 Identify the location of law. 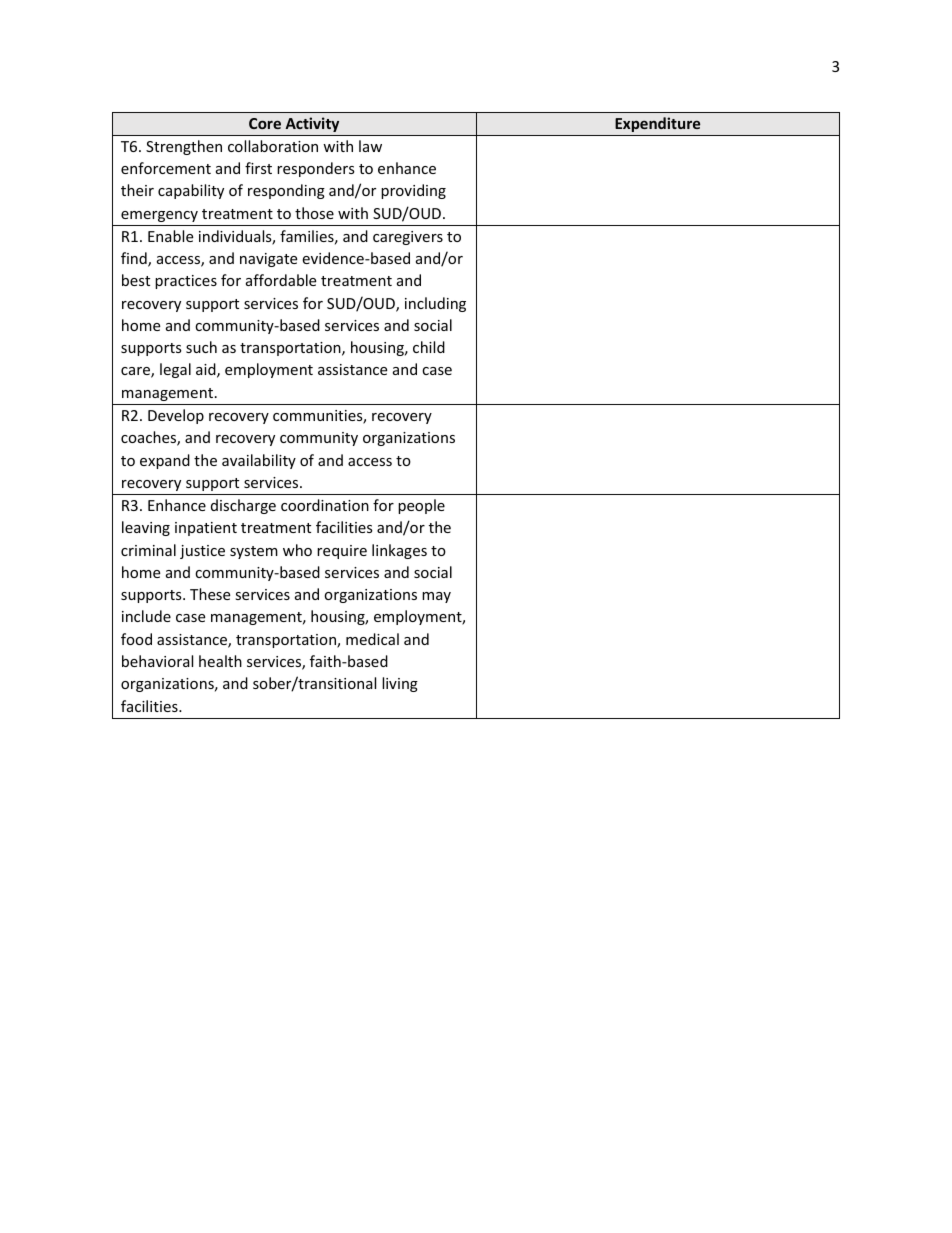
(370, 146).
